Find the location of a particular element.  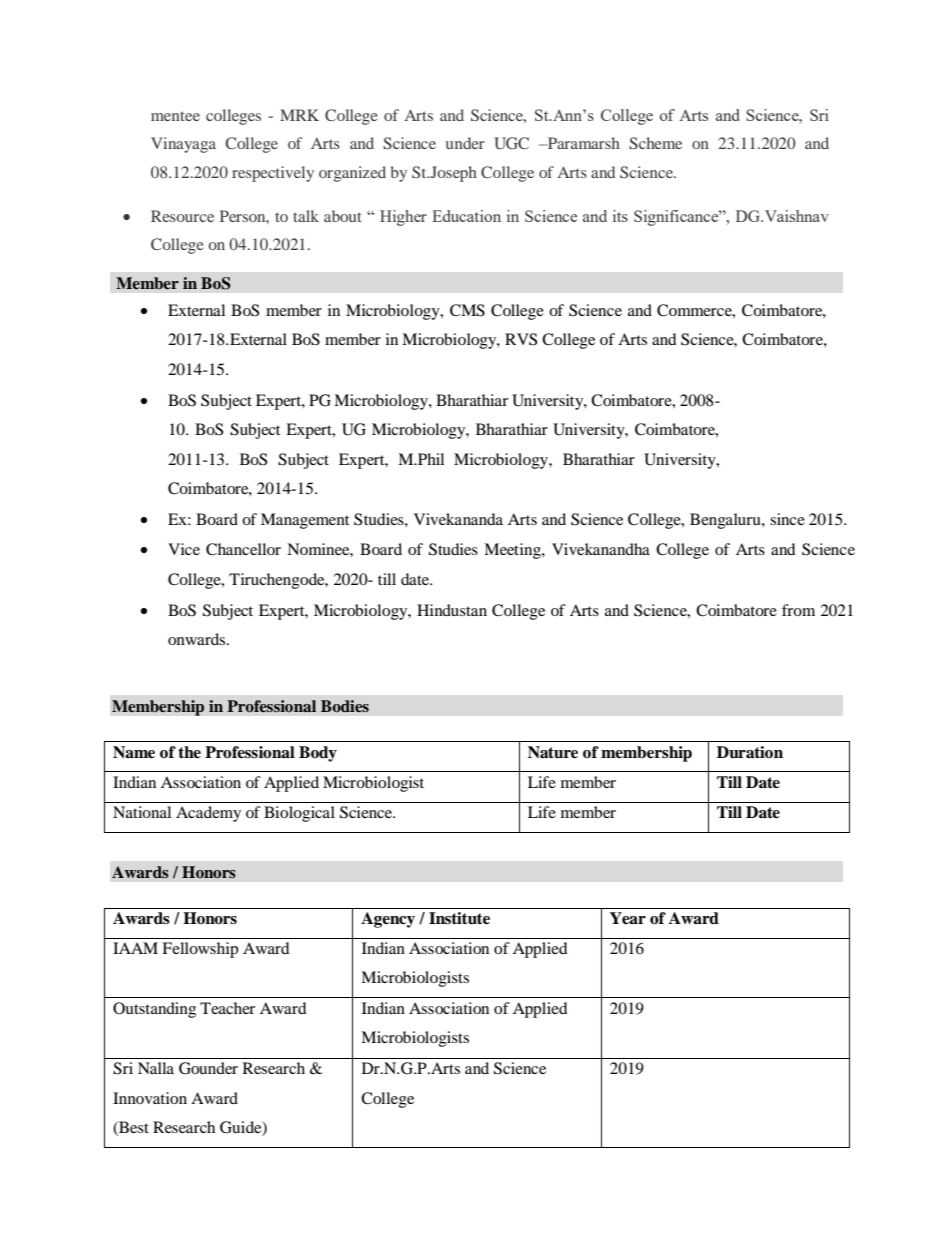

Management is located at coordinates (305, 521).
